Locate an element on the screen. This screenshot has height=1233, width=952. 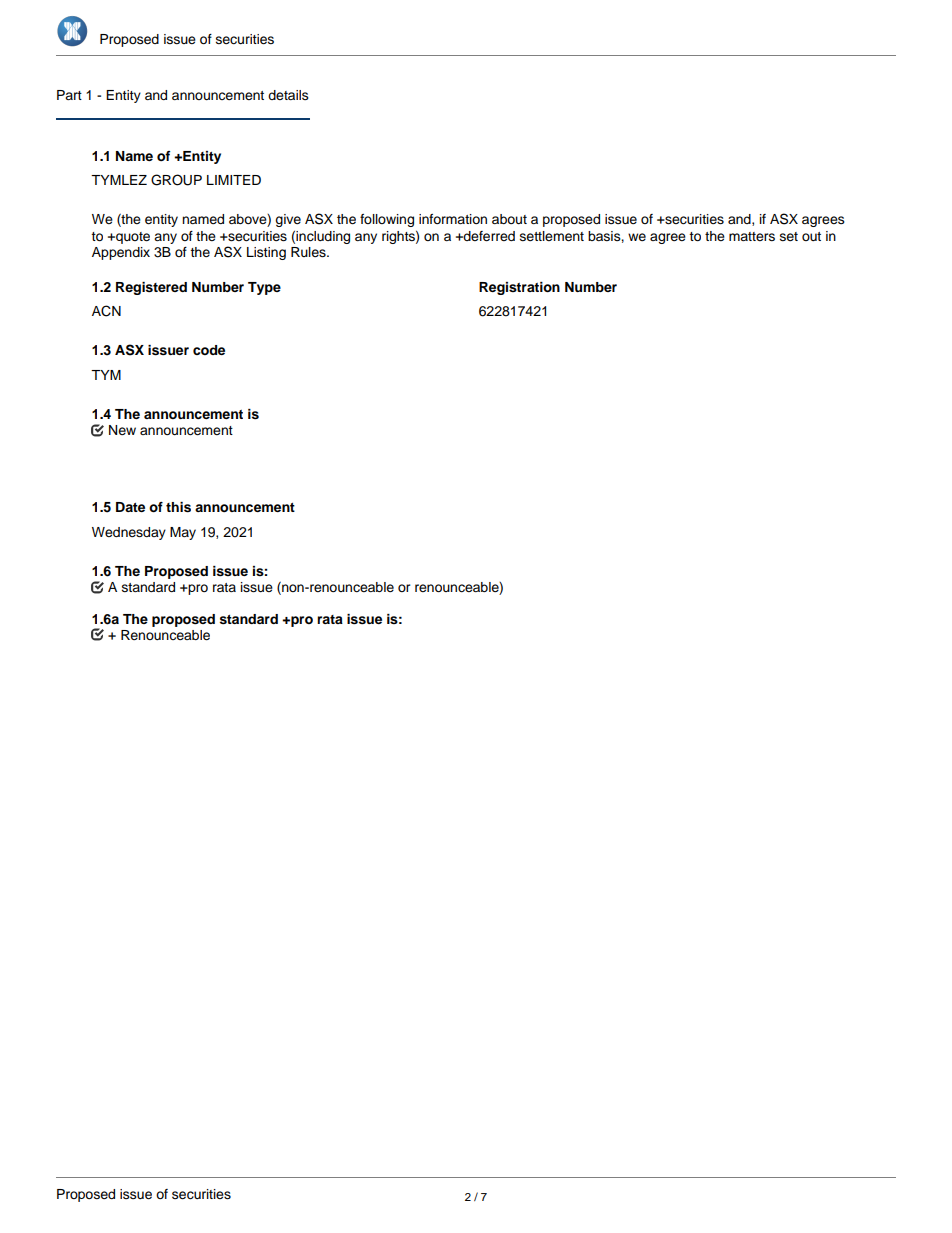
Registration is located at coordinates (519, 288).
